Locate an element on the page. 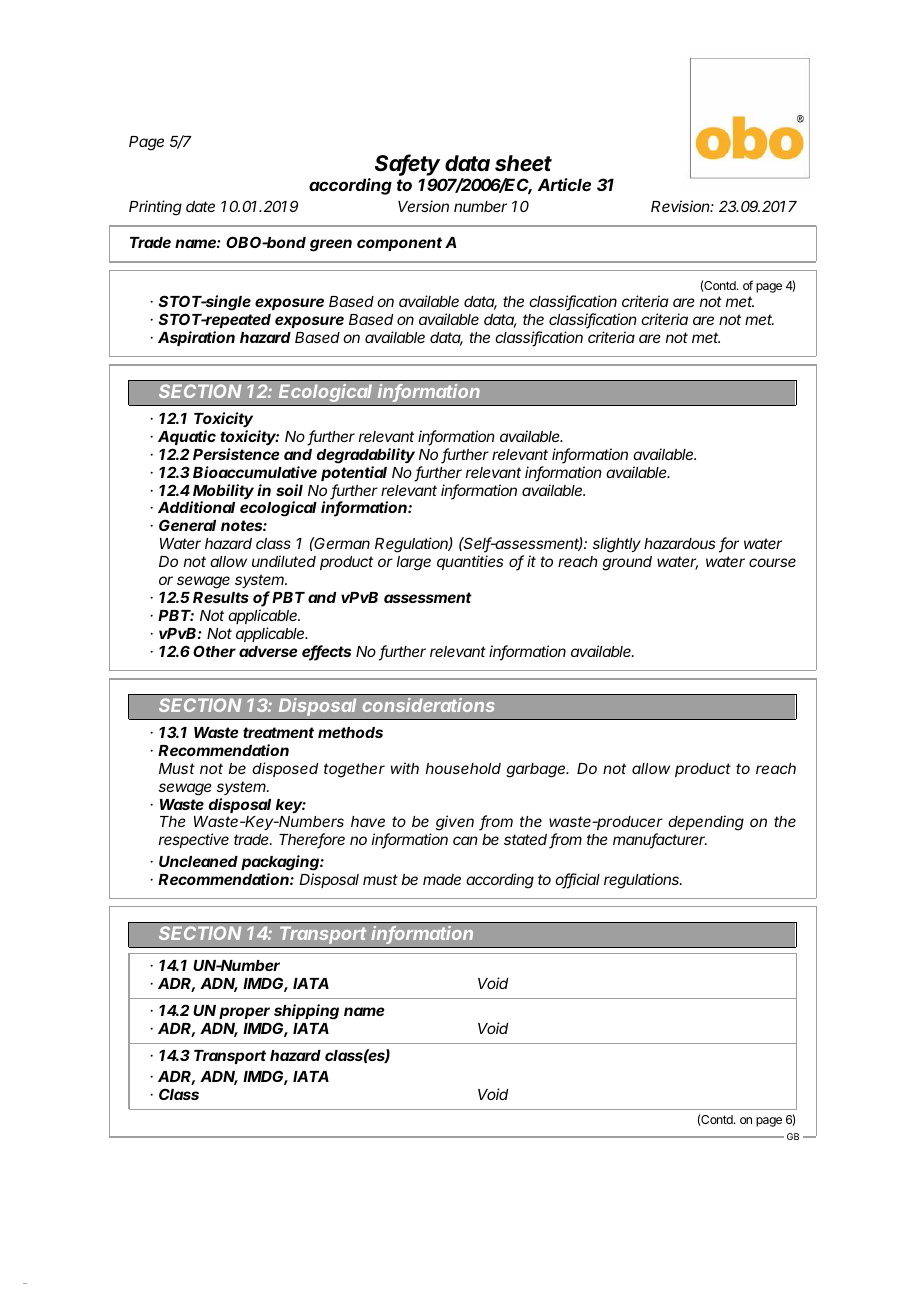 This page has width=924, height=1308. quantities is located at coordinates (470, 562).
